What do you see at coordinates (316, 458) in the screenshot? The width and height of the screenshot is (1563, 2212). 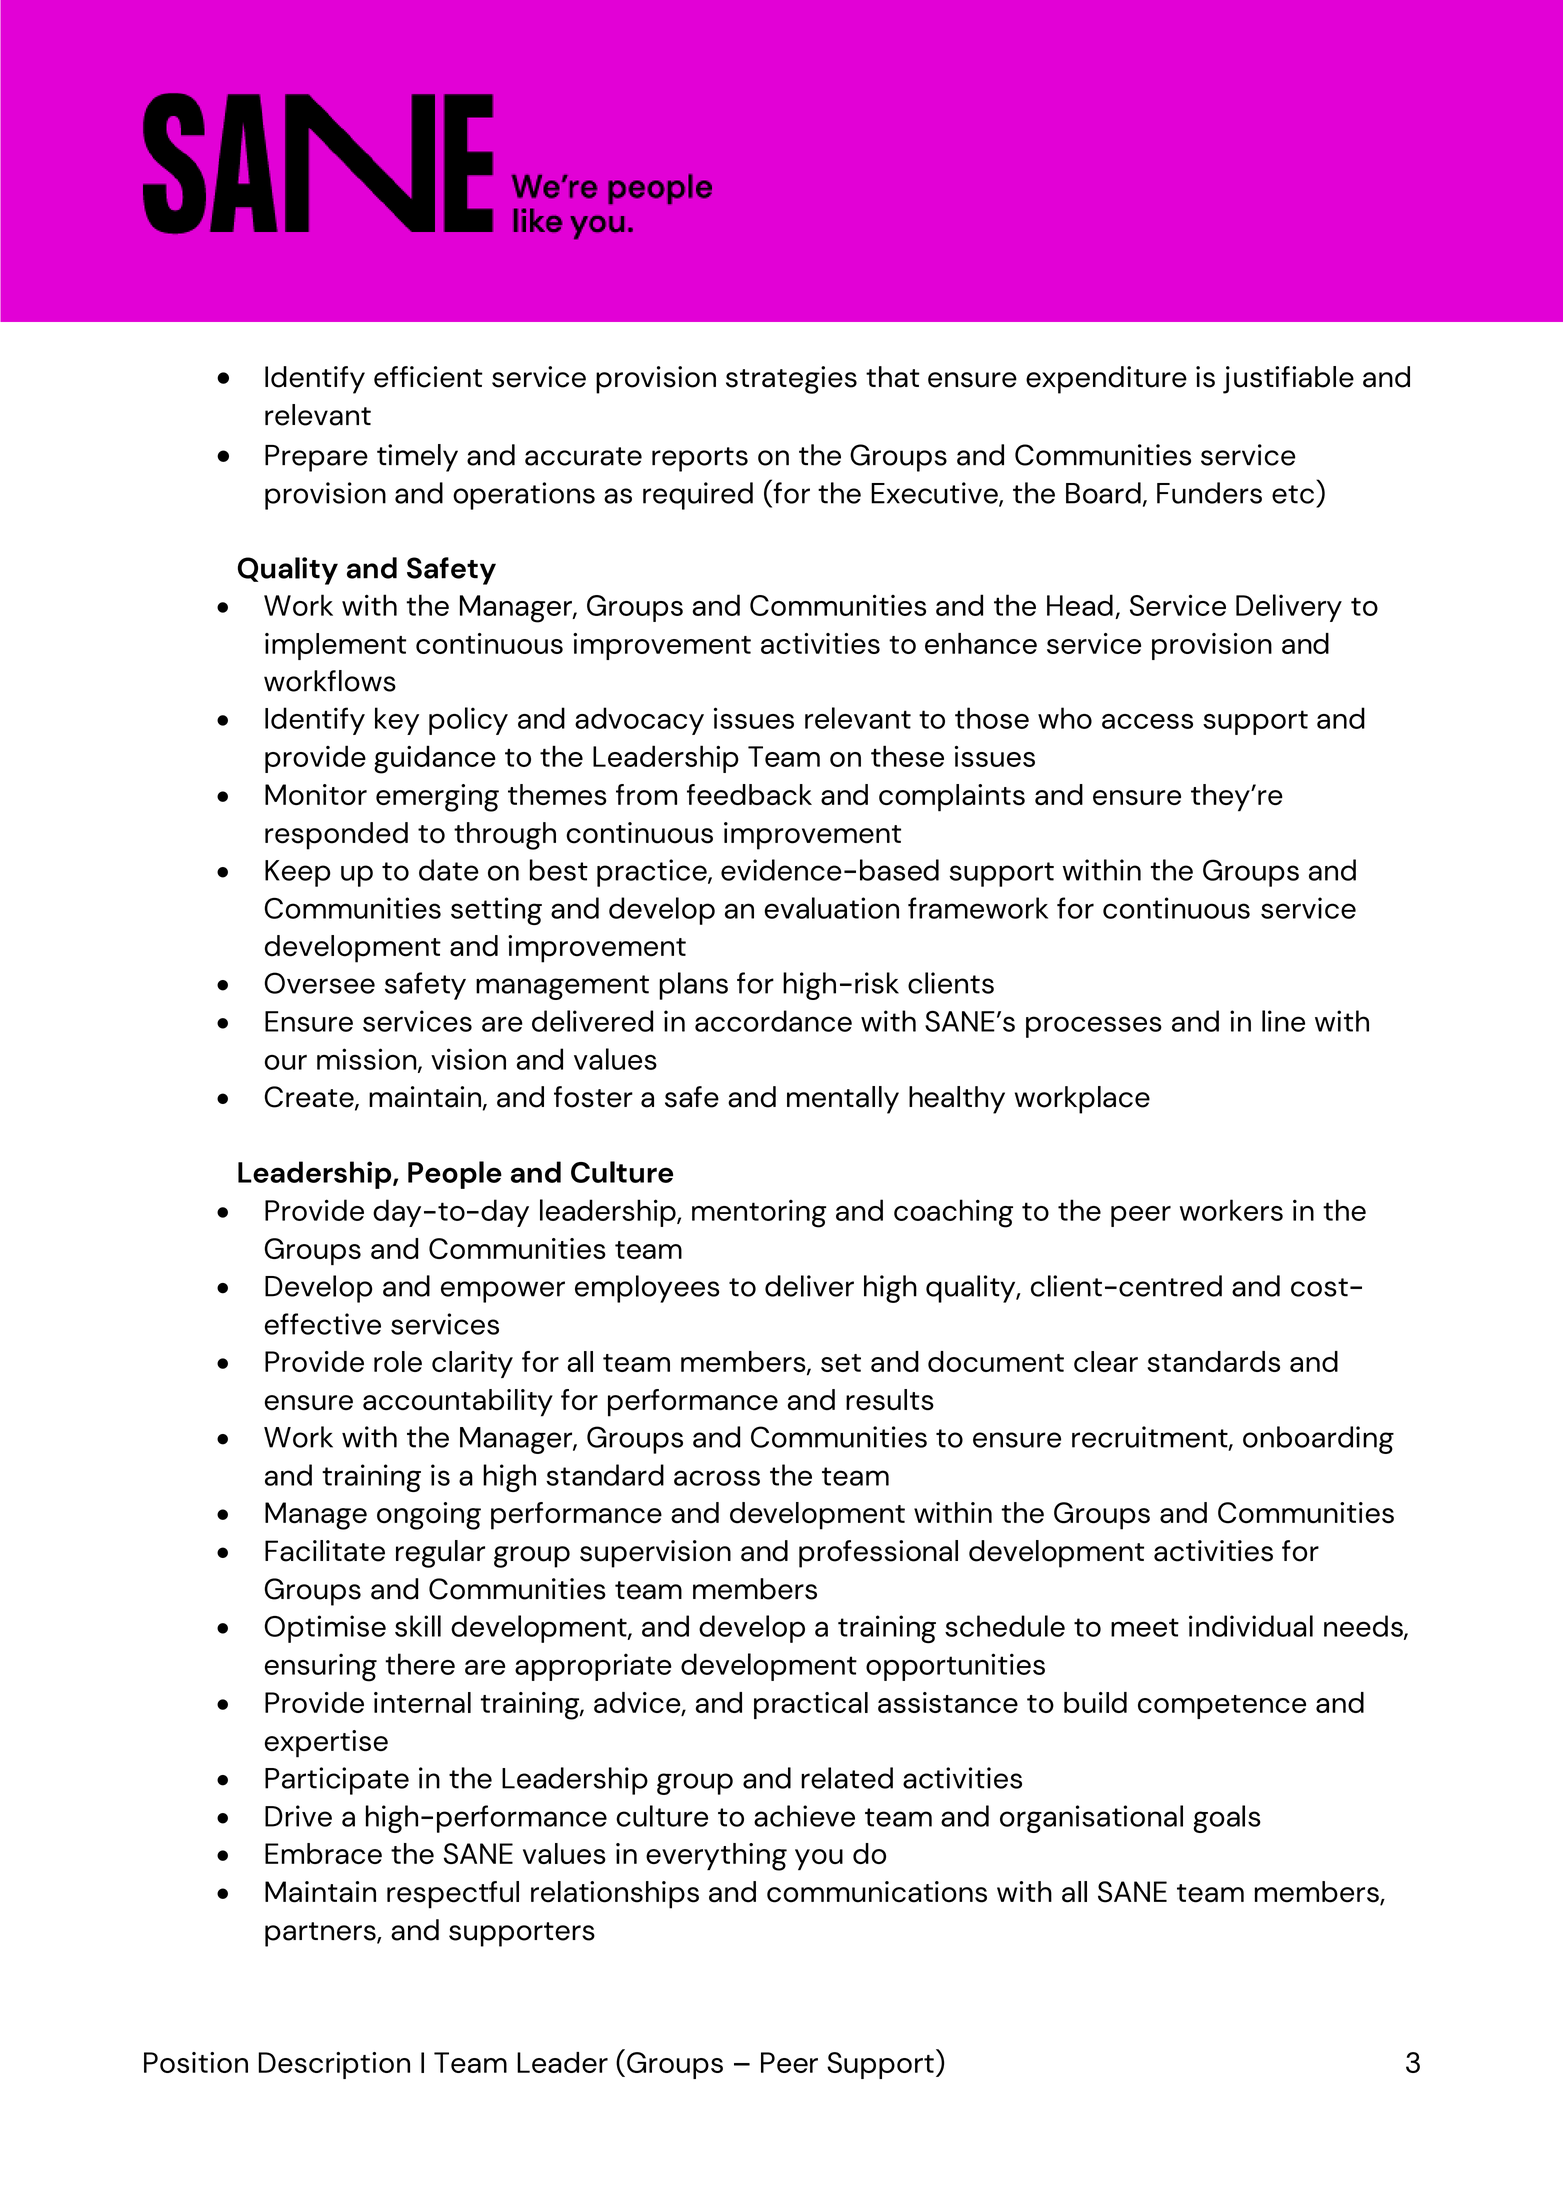 I see `Prepare` at bounding box center [316, 458].
